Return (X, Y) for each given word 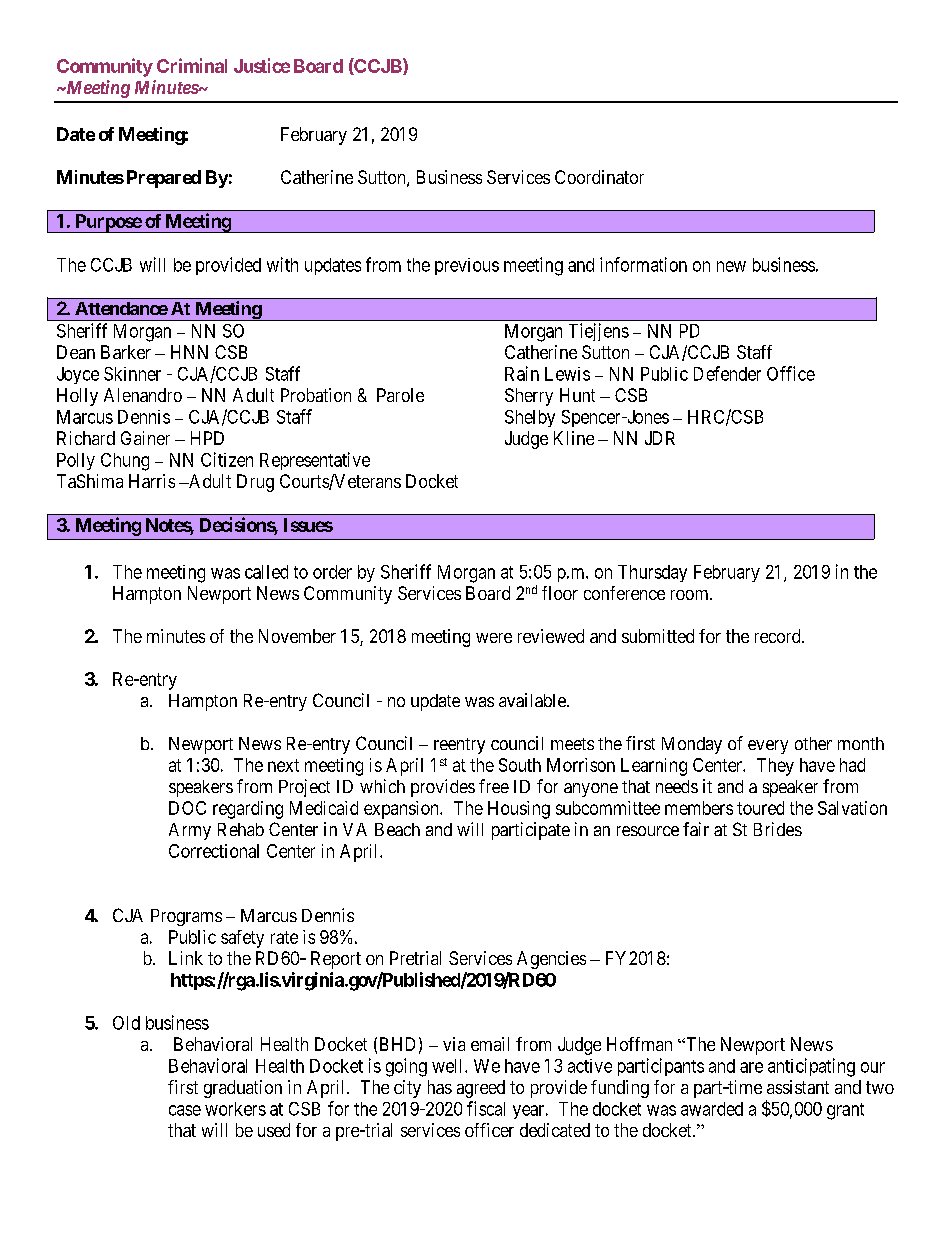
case (185, 1110)
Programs (186, 917)
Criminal (192, 65)
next (283, 765)
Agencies (551, 960)
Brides (778, 829)
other (813, 743)
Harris (152, 481)
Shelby (530, 418)
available (533, 700)
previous (467, 266)
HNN (189, 352)
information (643, 264)
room (691, 595)
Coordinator (599, 177)
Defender (727, 373)
